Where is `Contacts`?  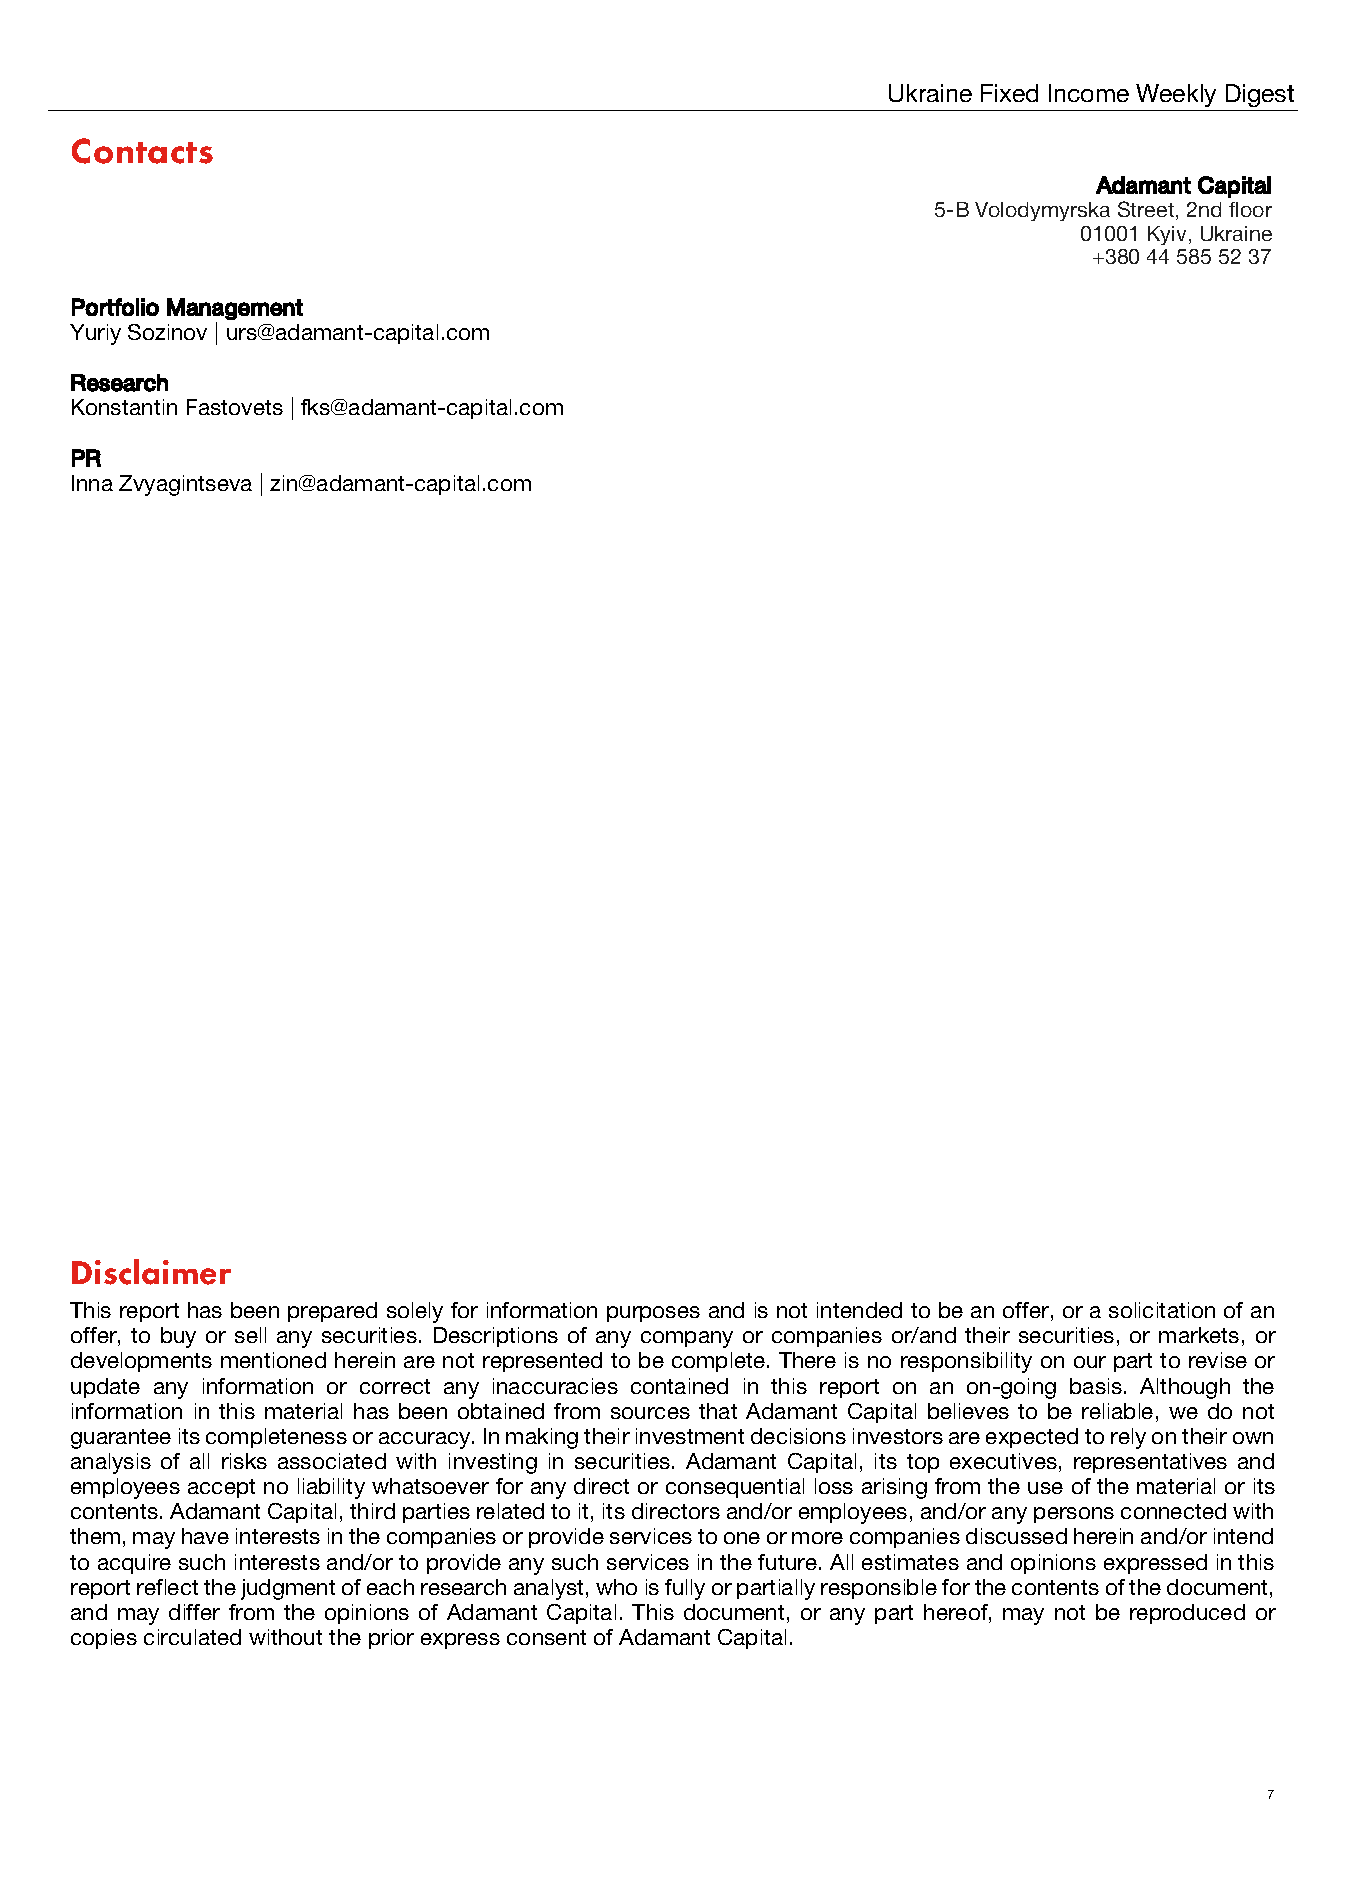
Contacts is located at coordinates (142, 151).
